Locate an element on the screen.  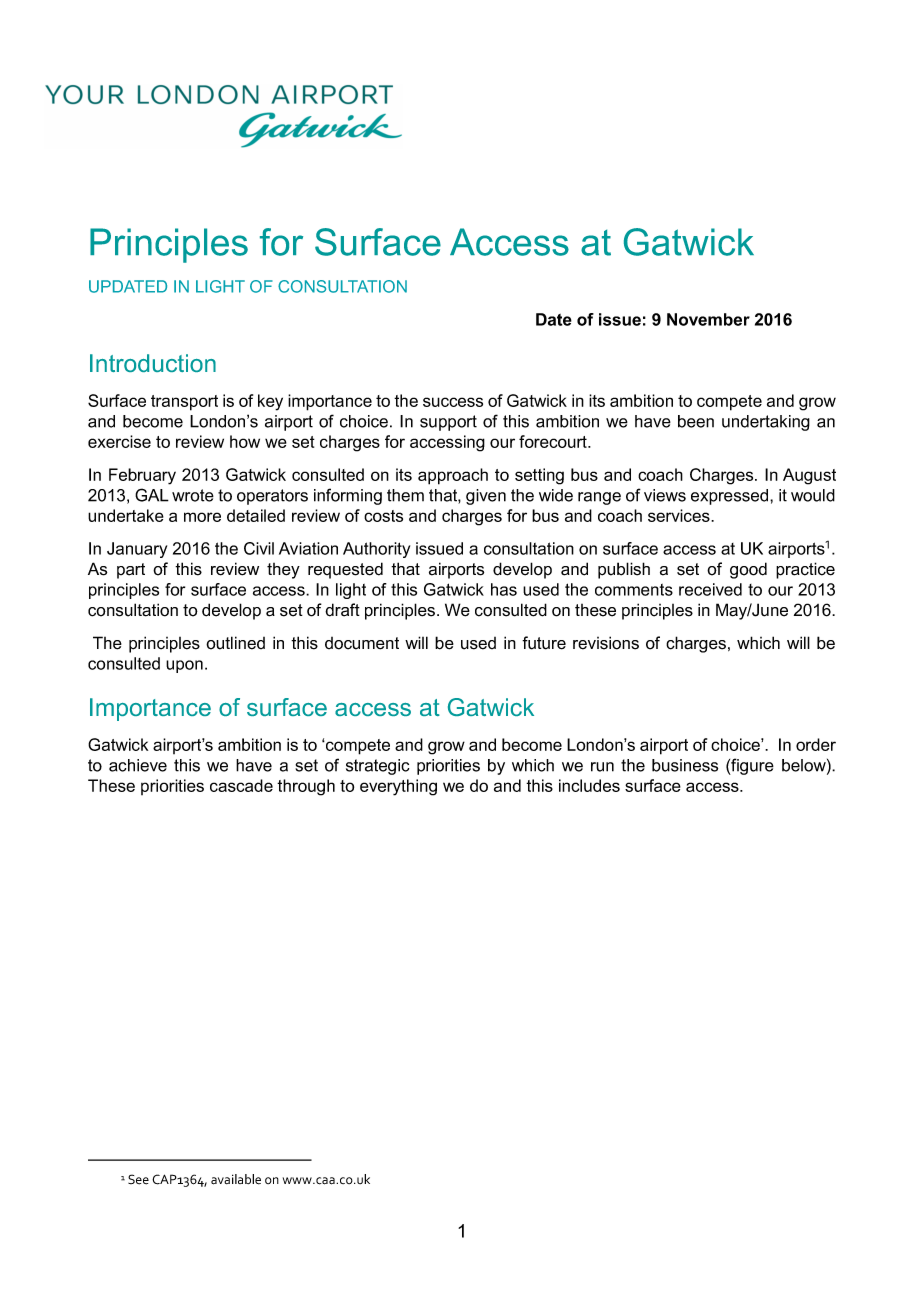
has is located at coordinates (504, 589).
